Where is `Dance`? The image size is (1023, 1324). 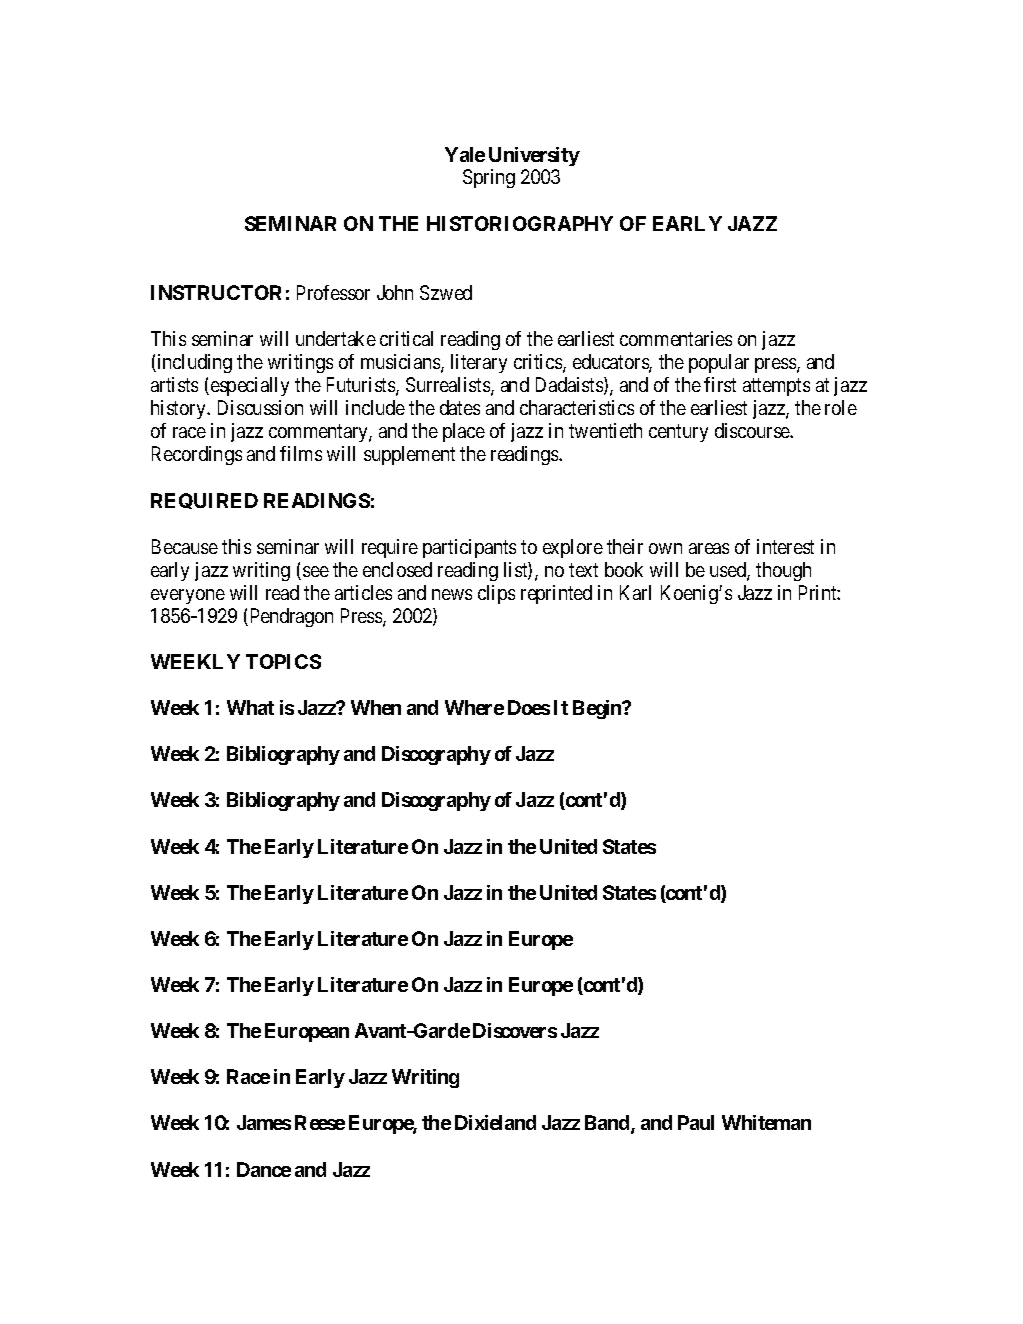 Dance is located at coordinates (264, 1169).
